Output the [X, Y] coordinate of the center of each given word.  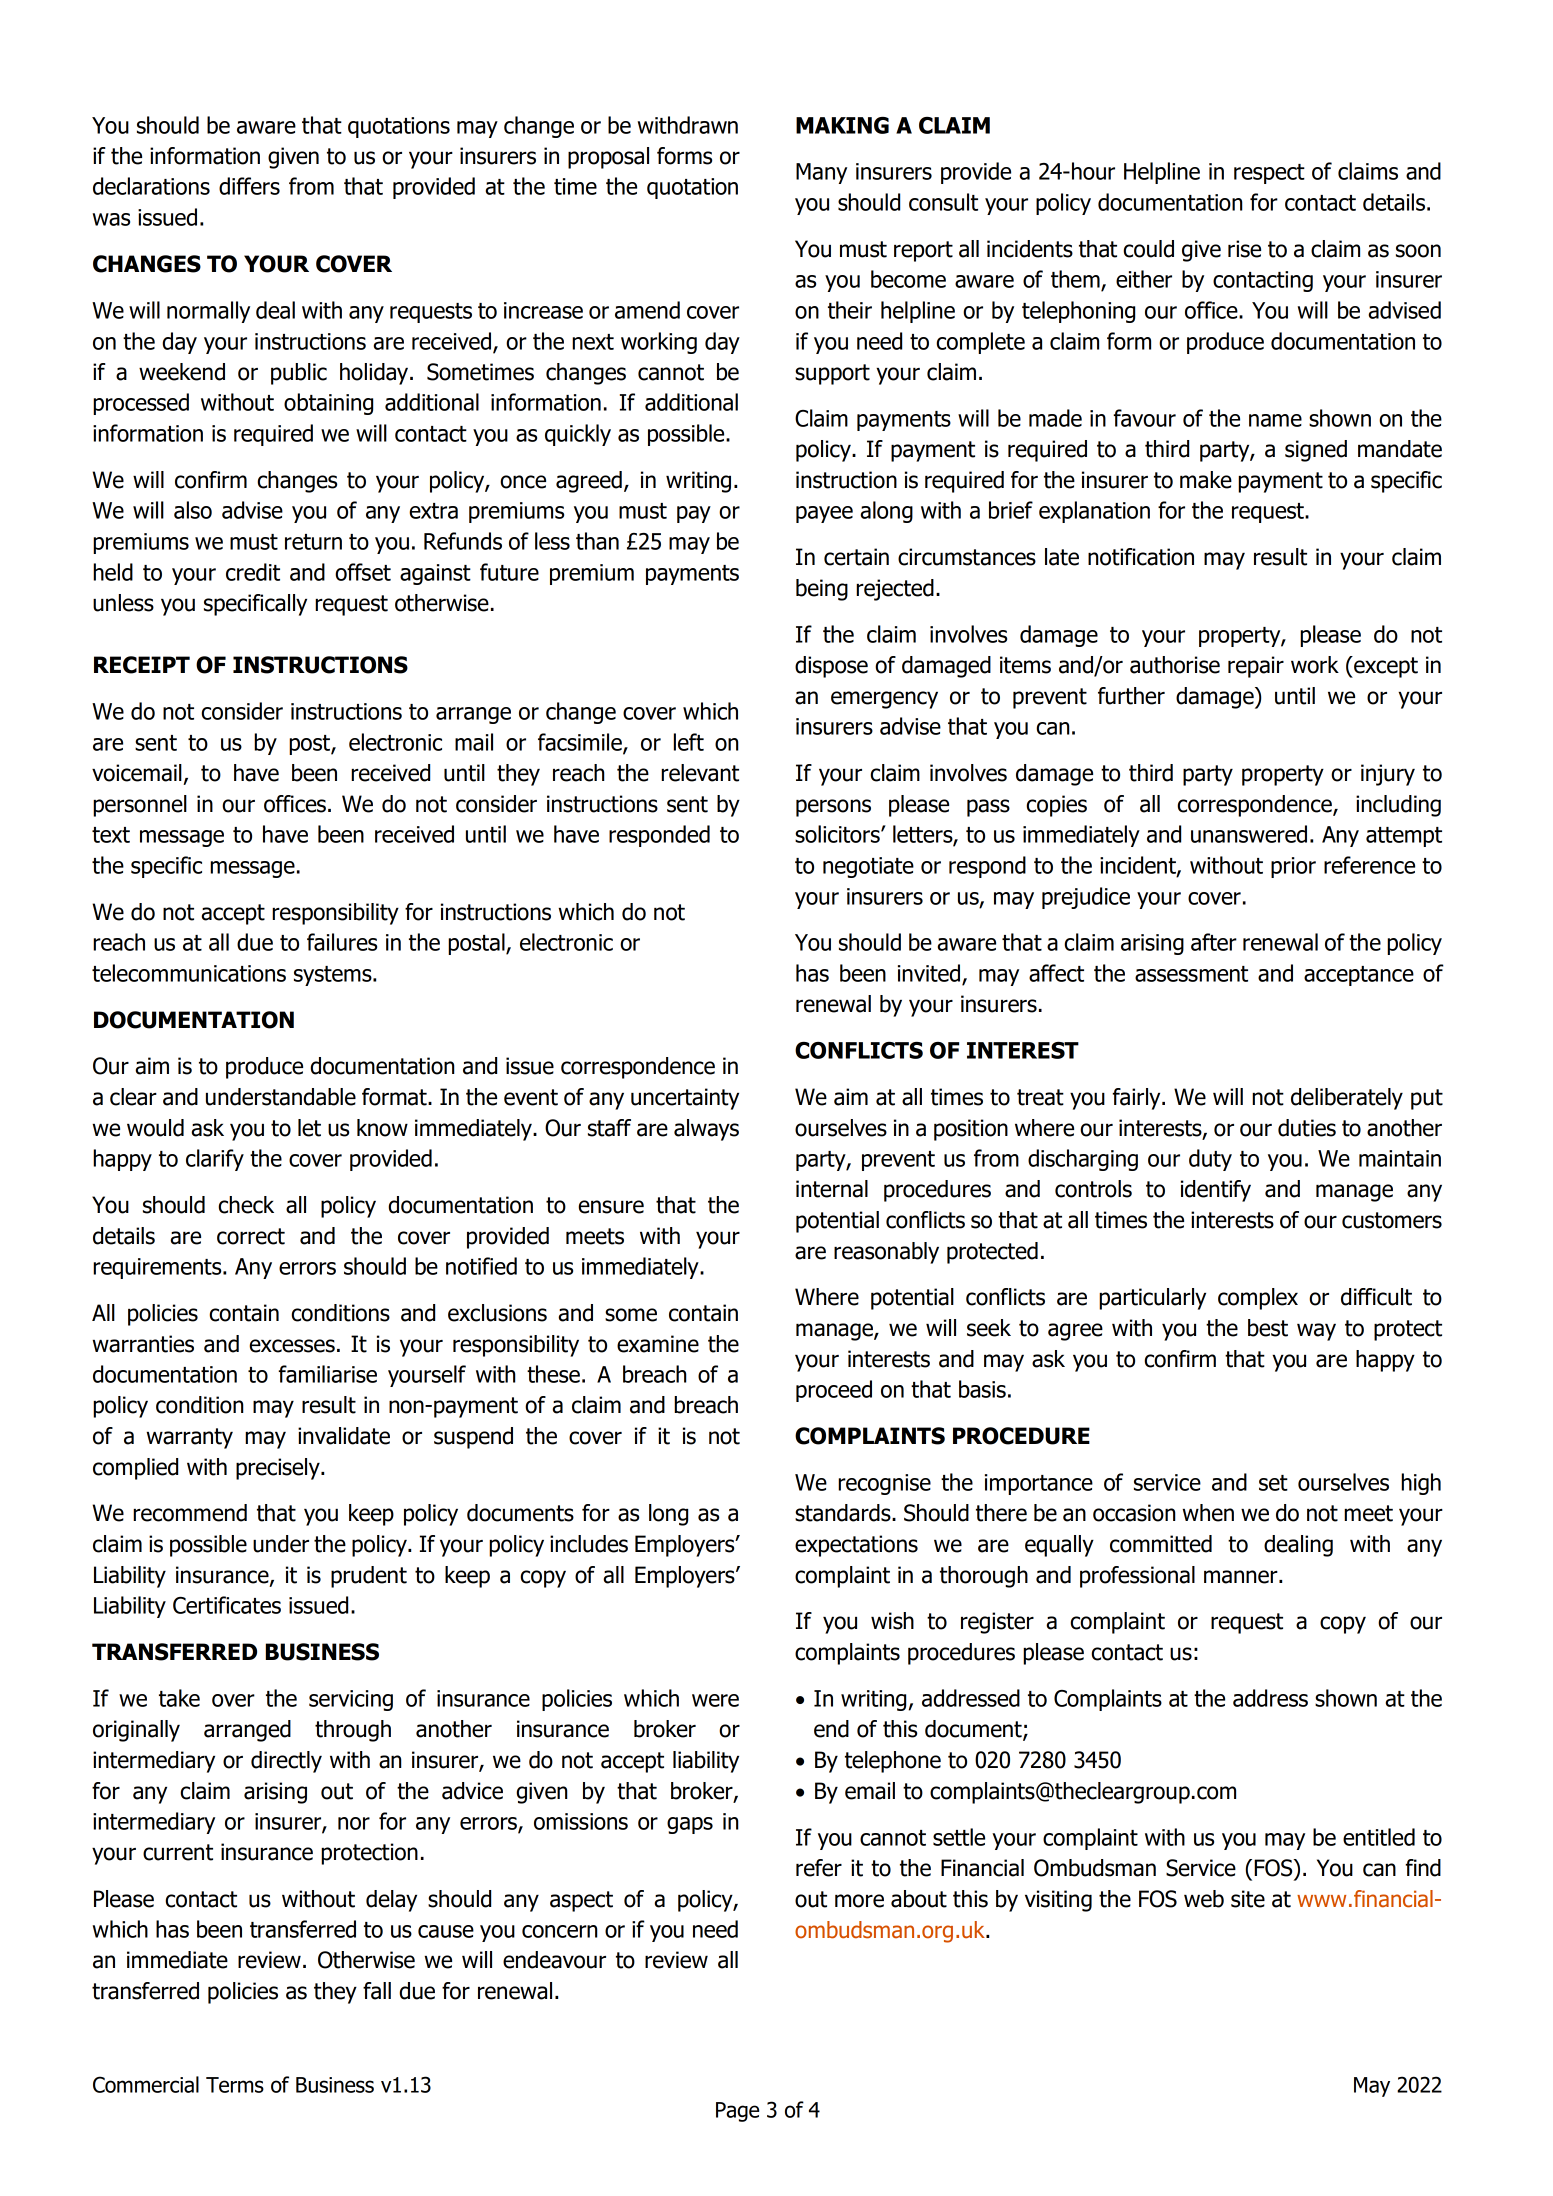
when [1208, 1513]
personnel [140, 806]
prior [1293, 867]
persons [833, 808]
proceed [834, 1391]
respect [1269, 174]
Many [821, 173]
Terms [235, 2085]
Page [737, 2112]
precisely [279, 1469]
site [1248, 1899]
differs [249, 186]
